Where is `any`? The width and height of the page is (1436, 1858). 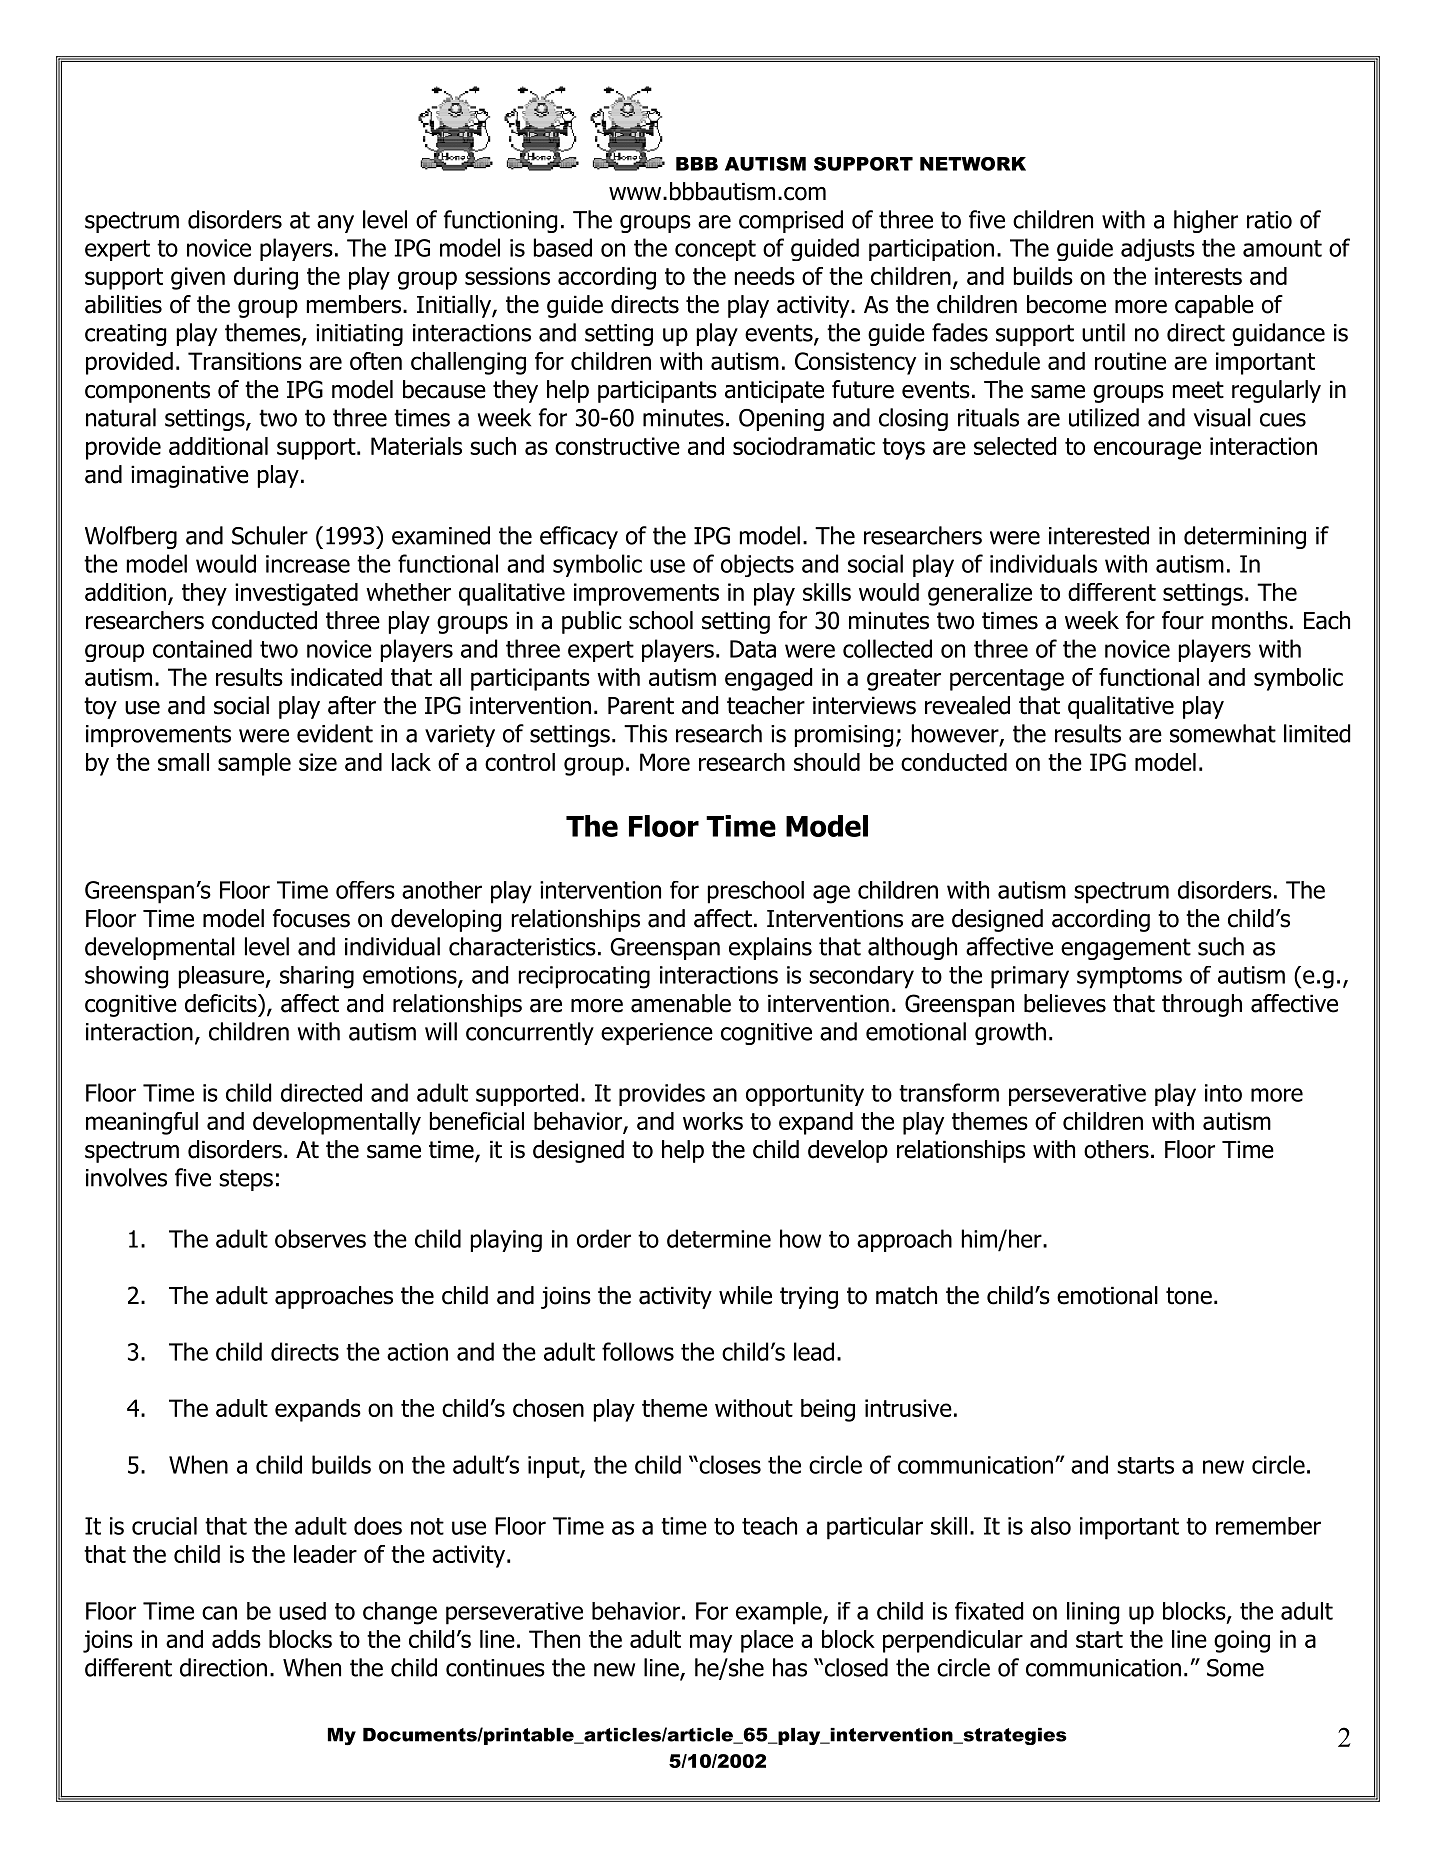 any is located at coordinates (335, 224).
